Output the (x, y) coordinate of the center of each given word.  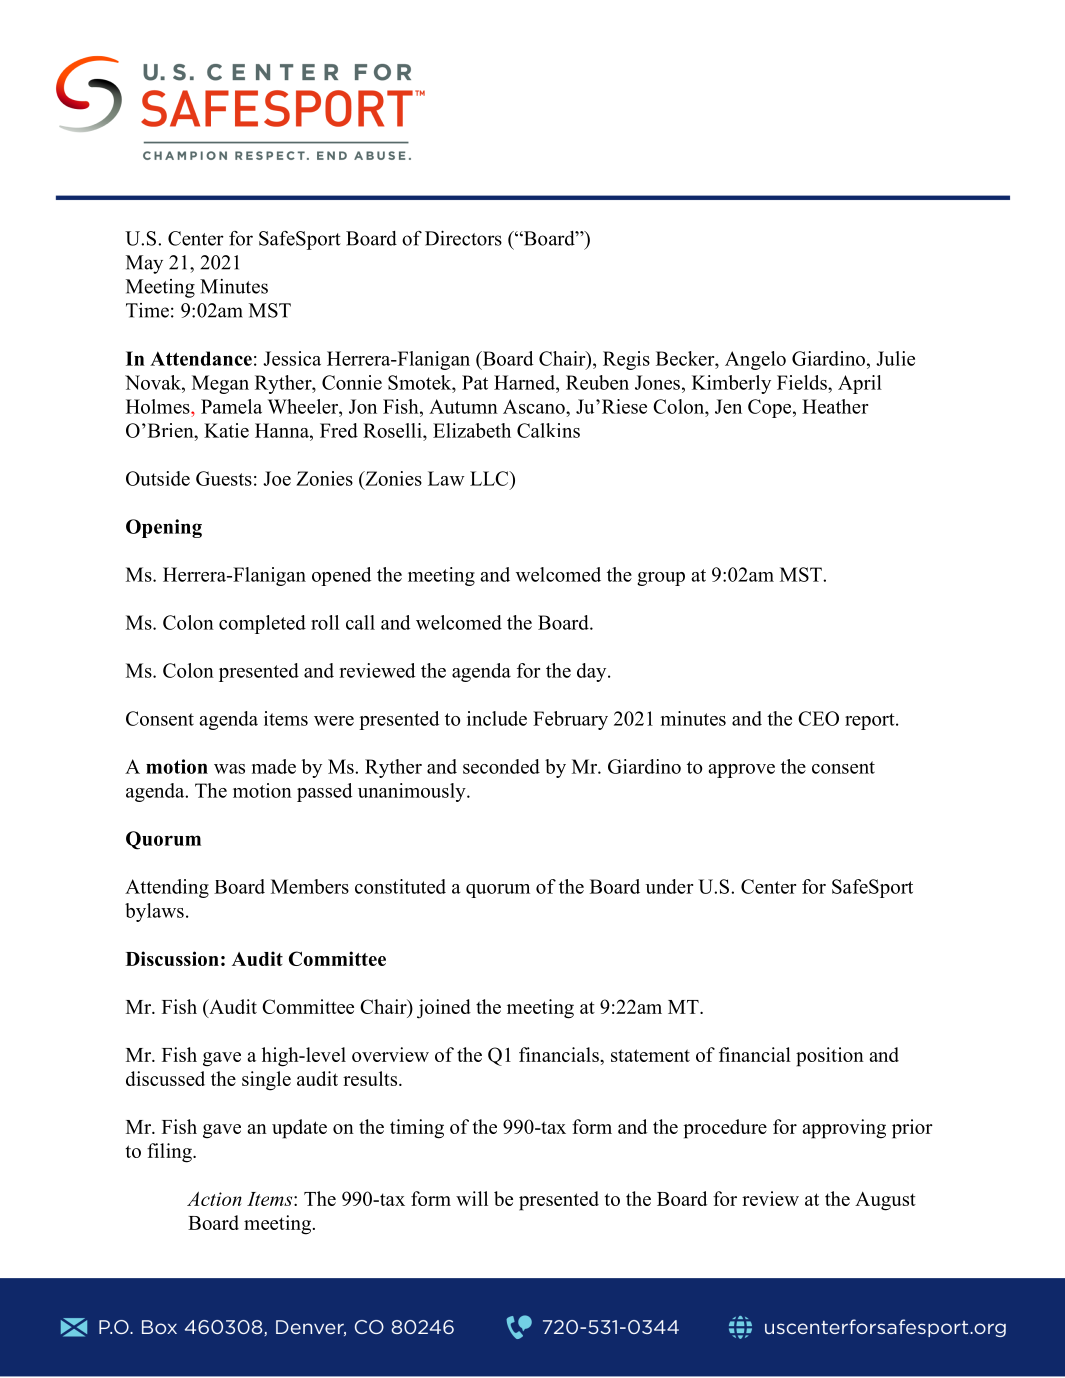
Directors (463, 238)
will (472, 1198)
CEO (818, 718)
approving (844, 1129)
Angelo (755, 360)
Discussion (172, 958)
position (830, 1057)
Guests (224, 478)
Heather (835, 406)
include (497, 718)
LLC (490, 478)
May (144, 264)
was (229, 769)
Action (214, 1199)
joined (444, 1009)
